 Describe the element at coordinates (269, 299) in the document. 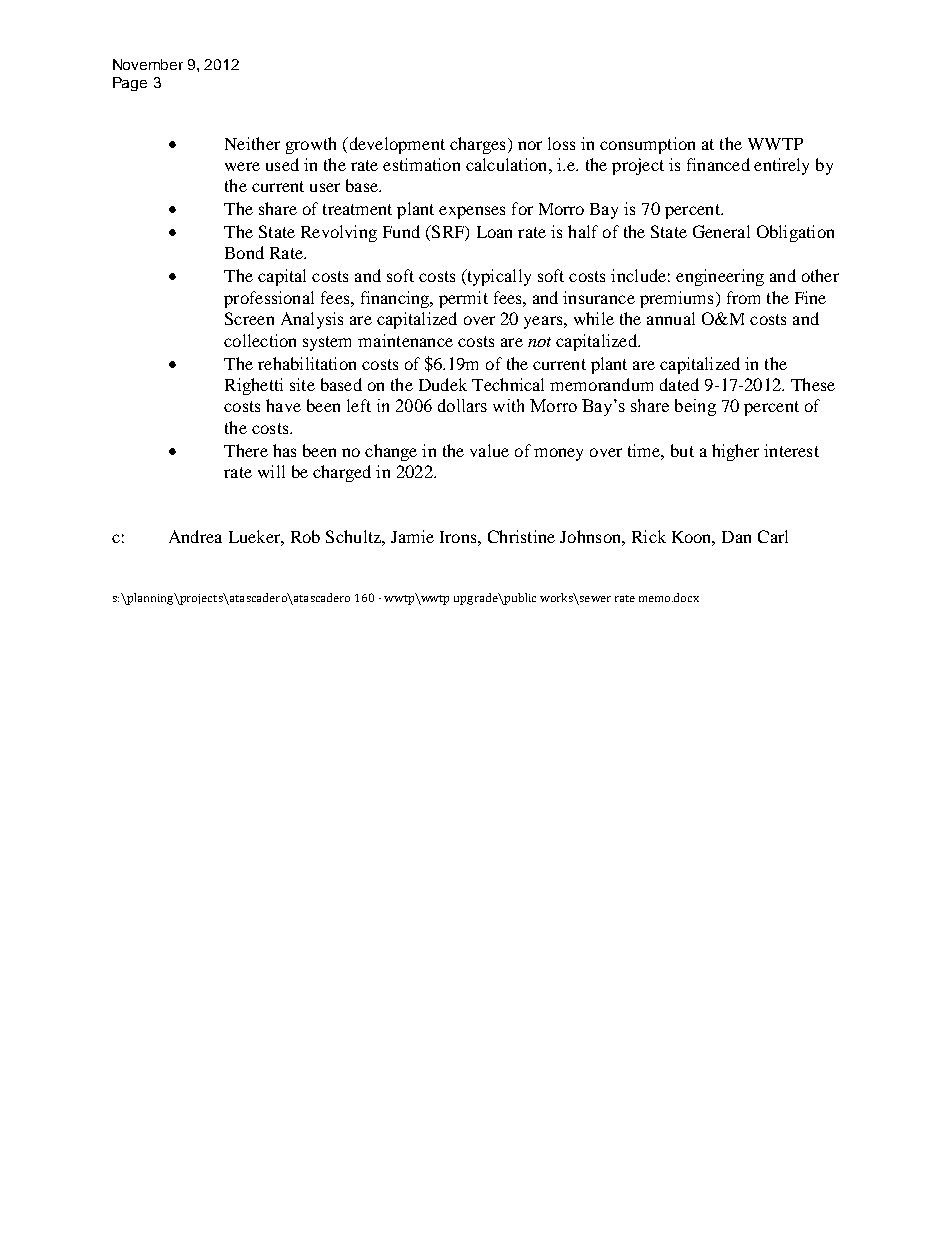

I see `professional` at that location.
